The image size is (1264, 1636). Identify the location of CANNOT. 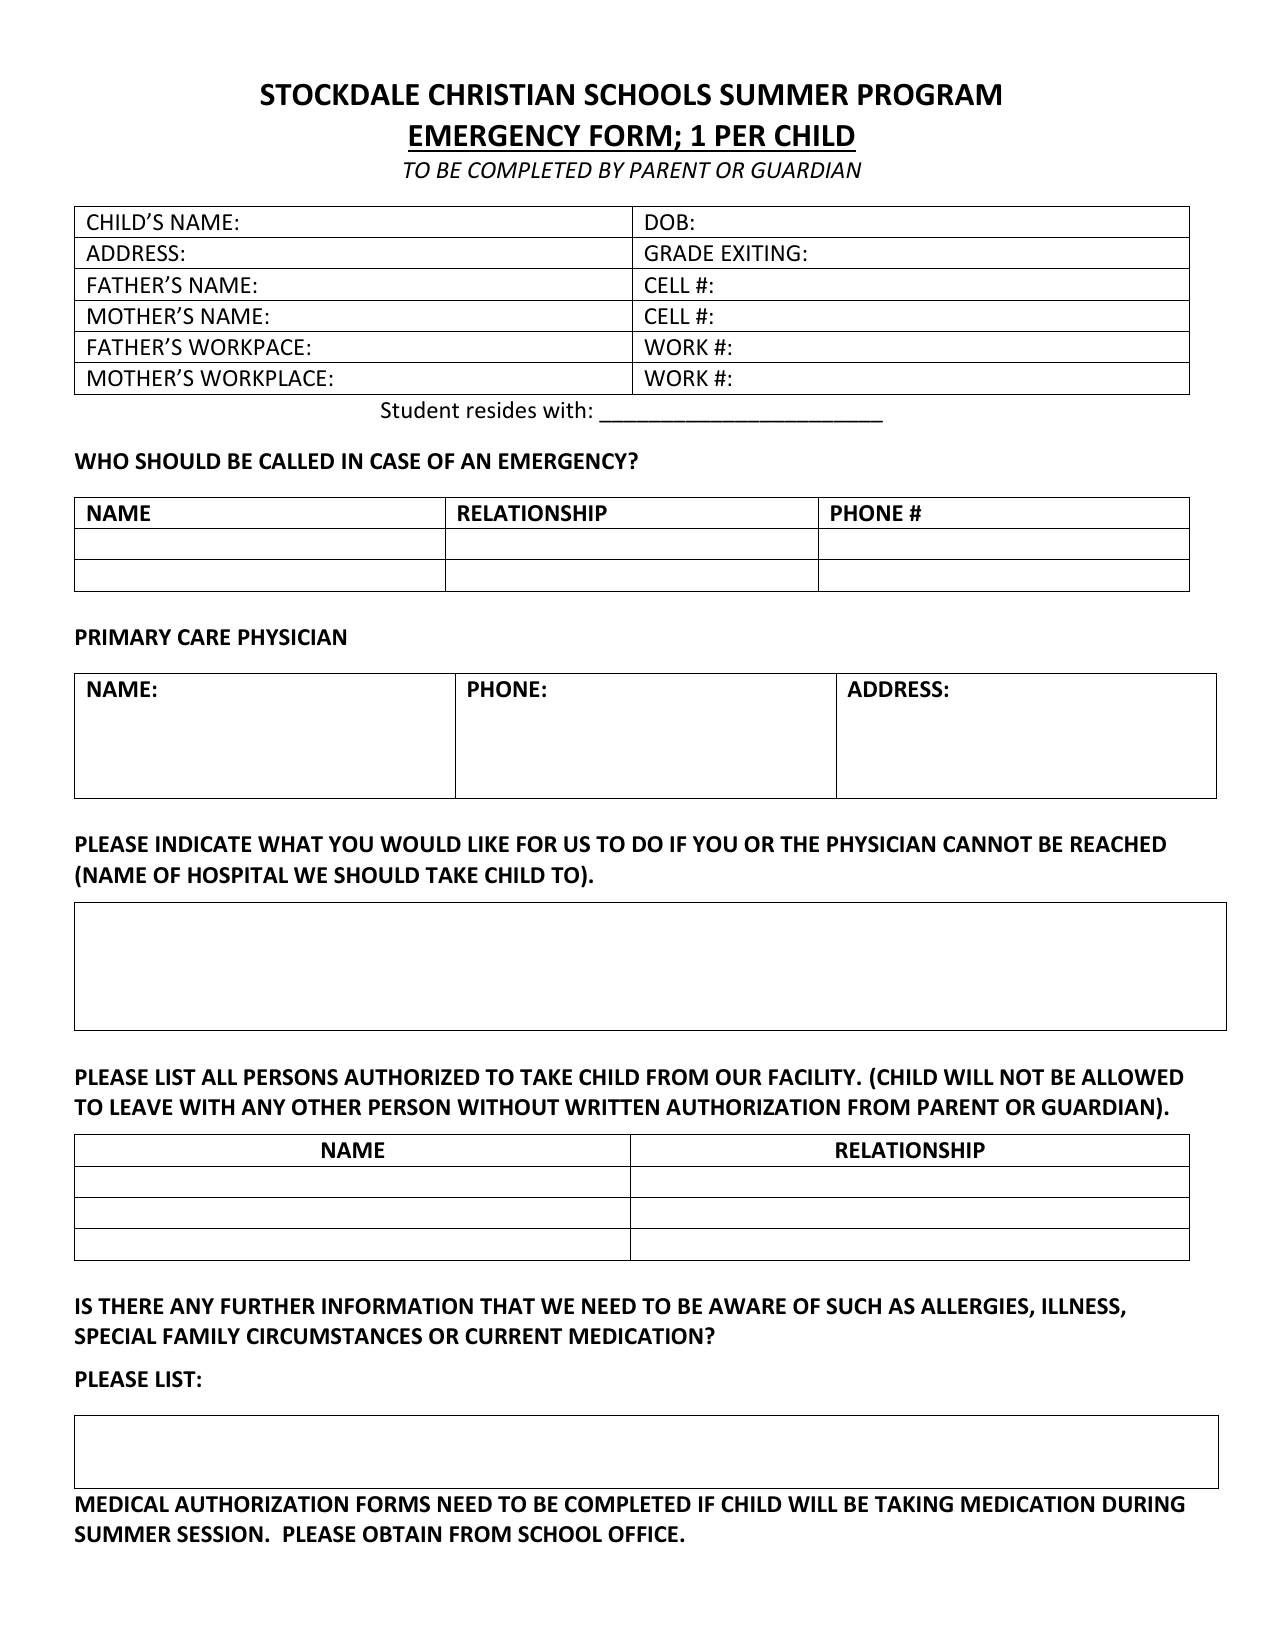
(987, 844).
